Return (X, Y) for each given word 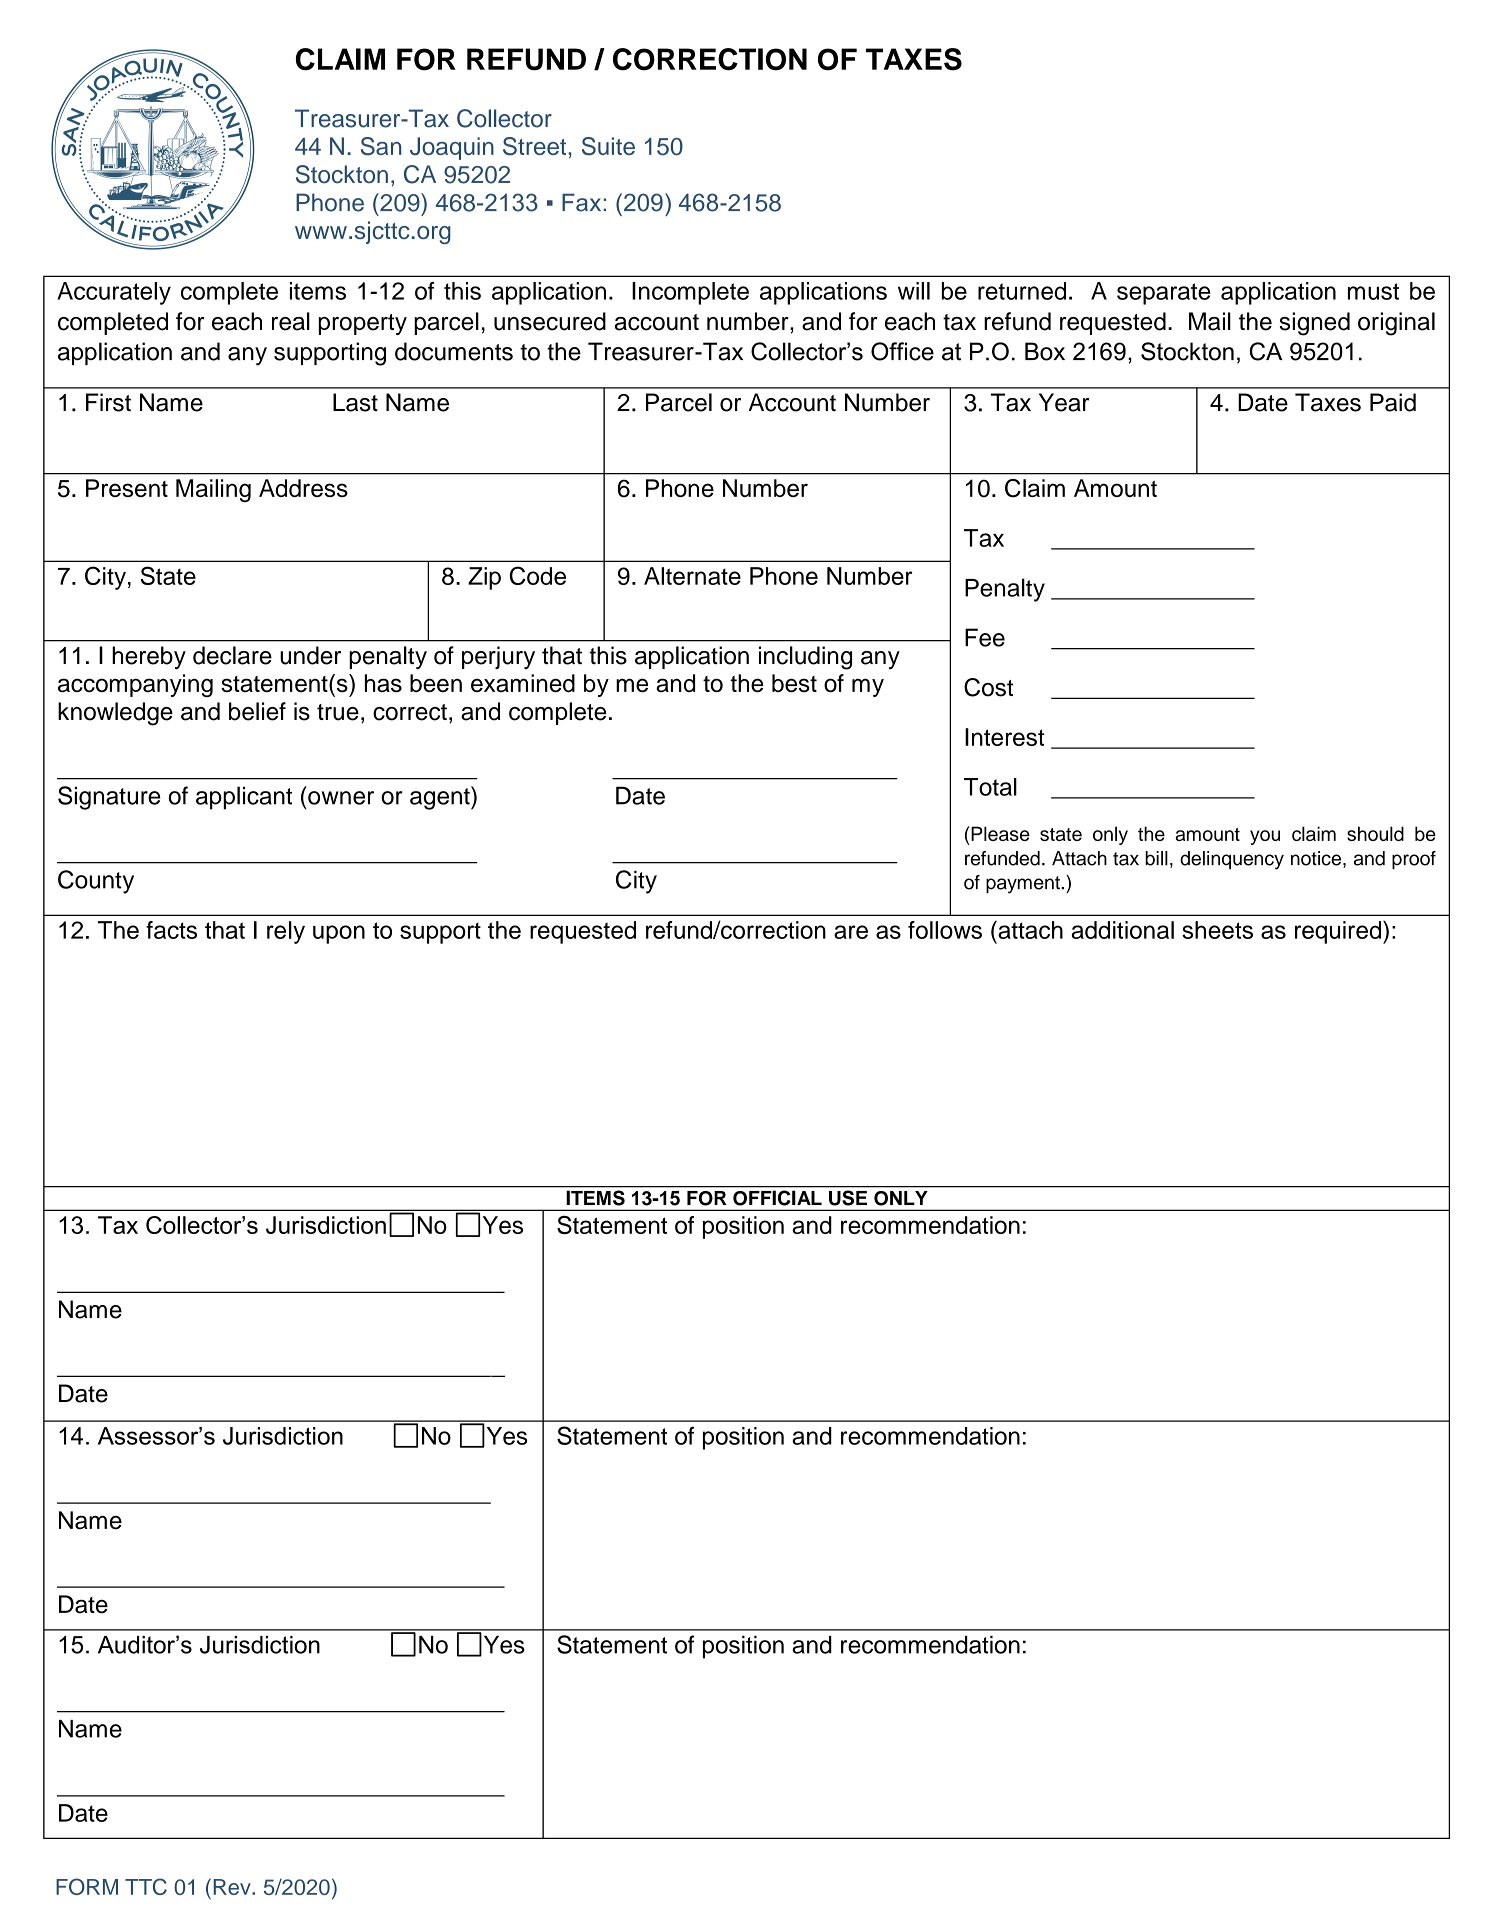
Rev (233, 1887)
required (1339, 932)
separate (1164, 294)
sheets (1217, 930)
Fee (985, 637)
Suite (608, 146)
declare (232, 655)
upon (339, 934)
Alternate (692, 576)
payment (1024, 885)
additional (1123, 930)
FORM (87, 1886)
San (381, 146)
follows (945, 930)
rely (286, 932)
